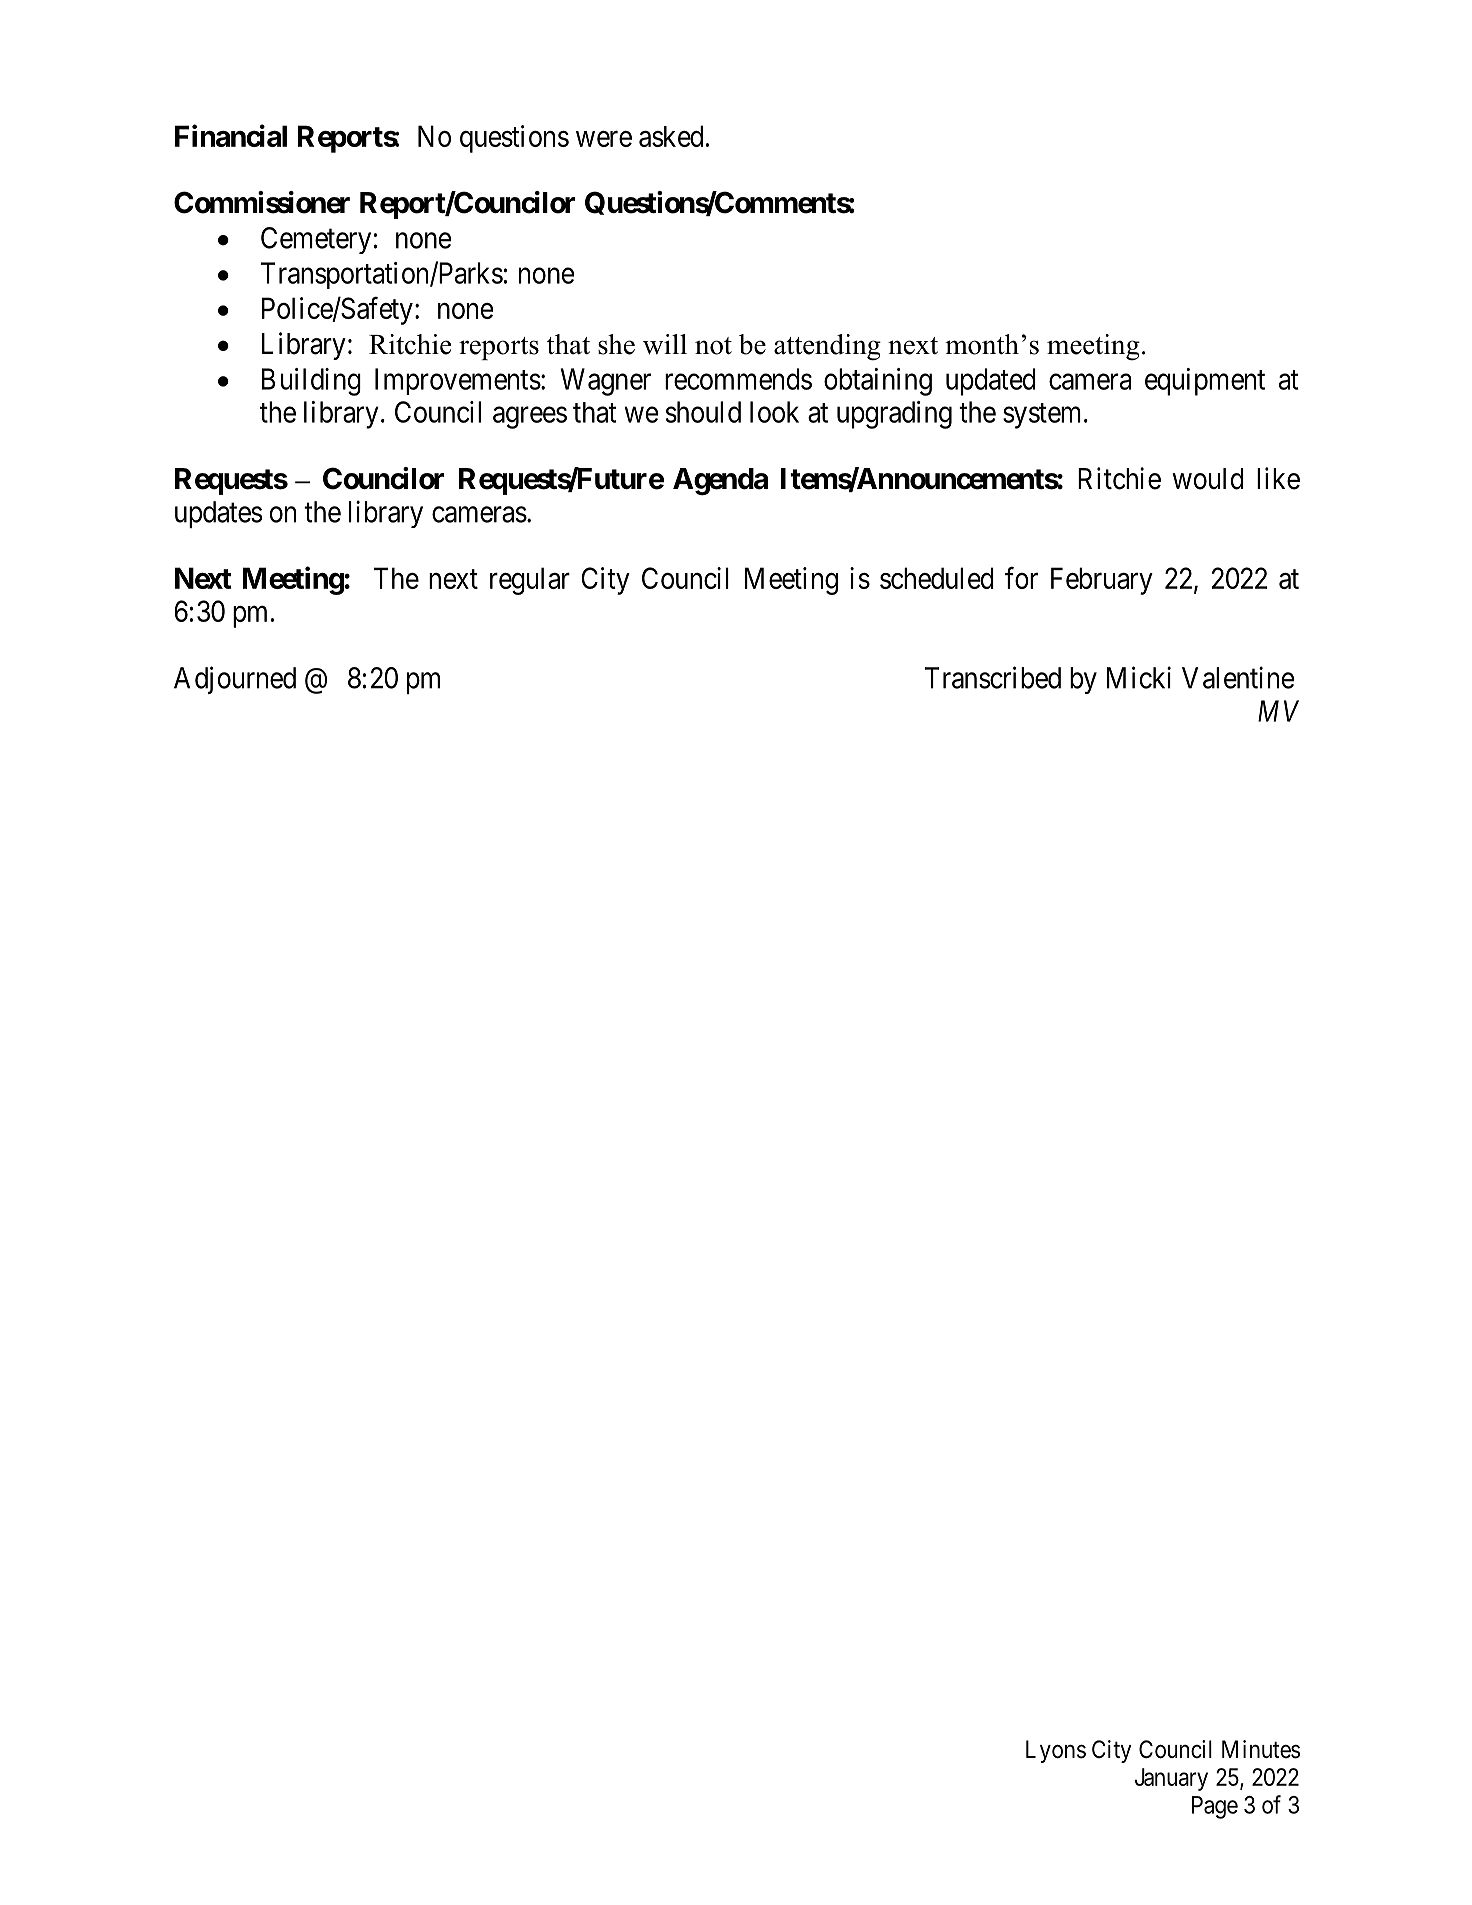 The height and width of the page is (1905, 1472). I want to click on January, so click(1171, 1779).
